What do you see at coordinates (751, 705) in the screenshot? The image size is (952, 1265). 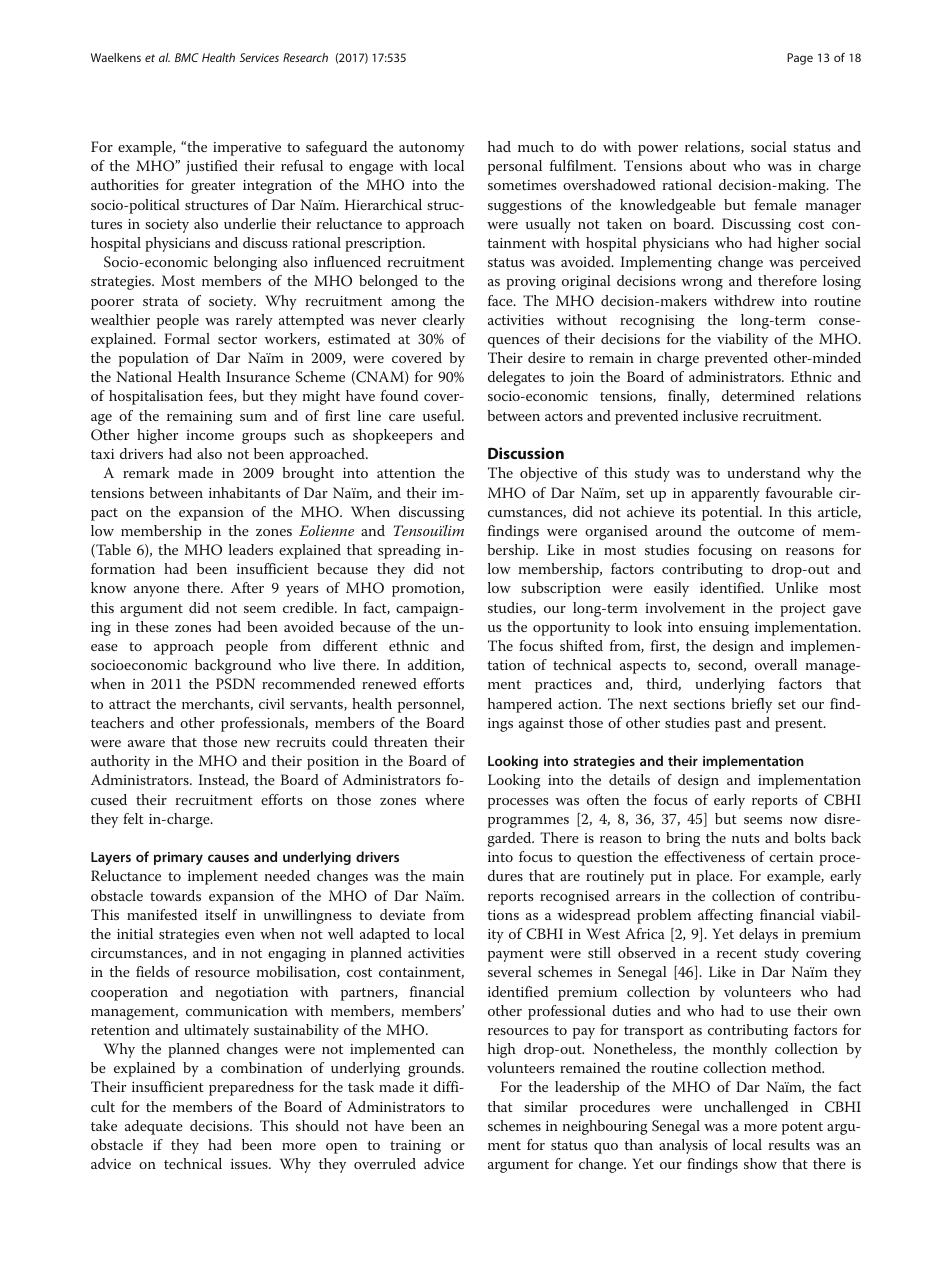 I see `briefly` at bounding box center [751, 705].
